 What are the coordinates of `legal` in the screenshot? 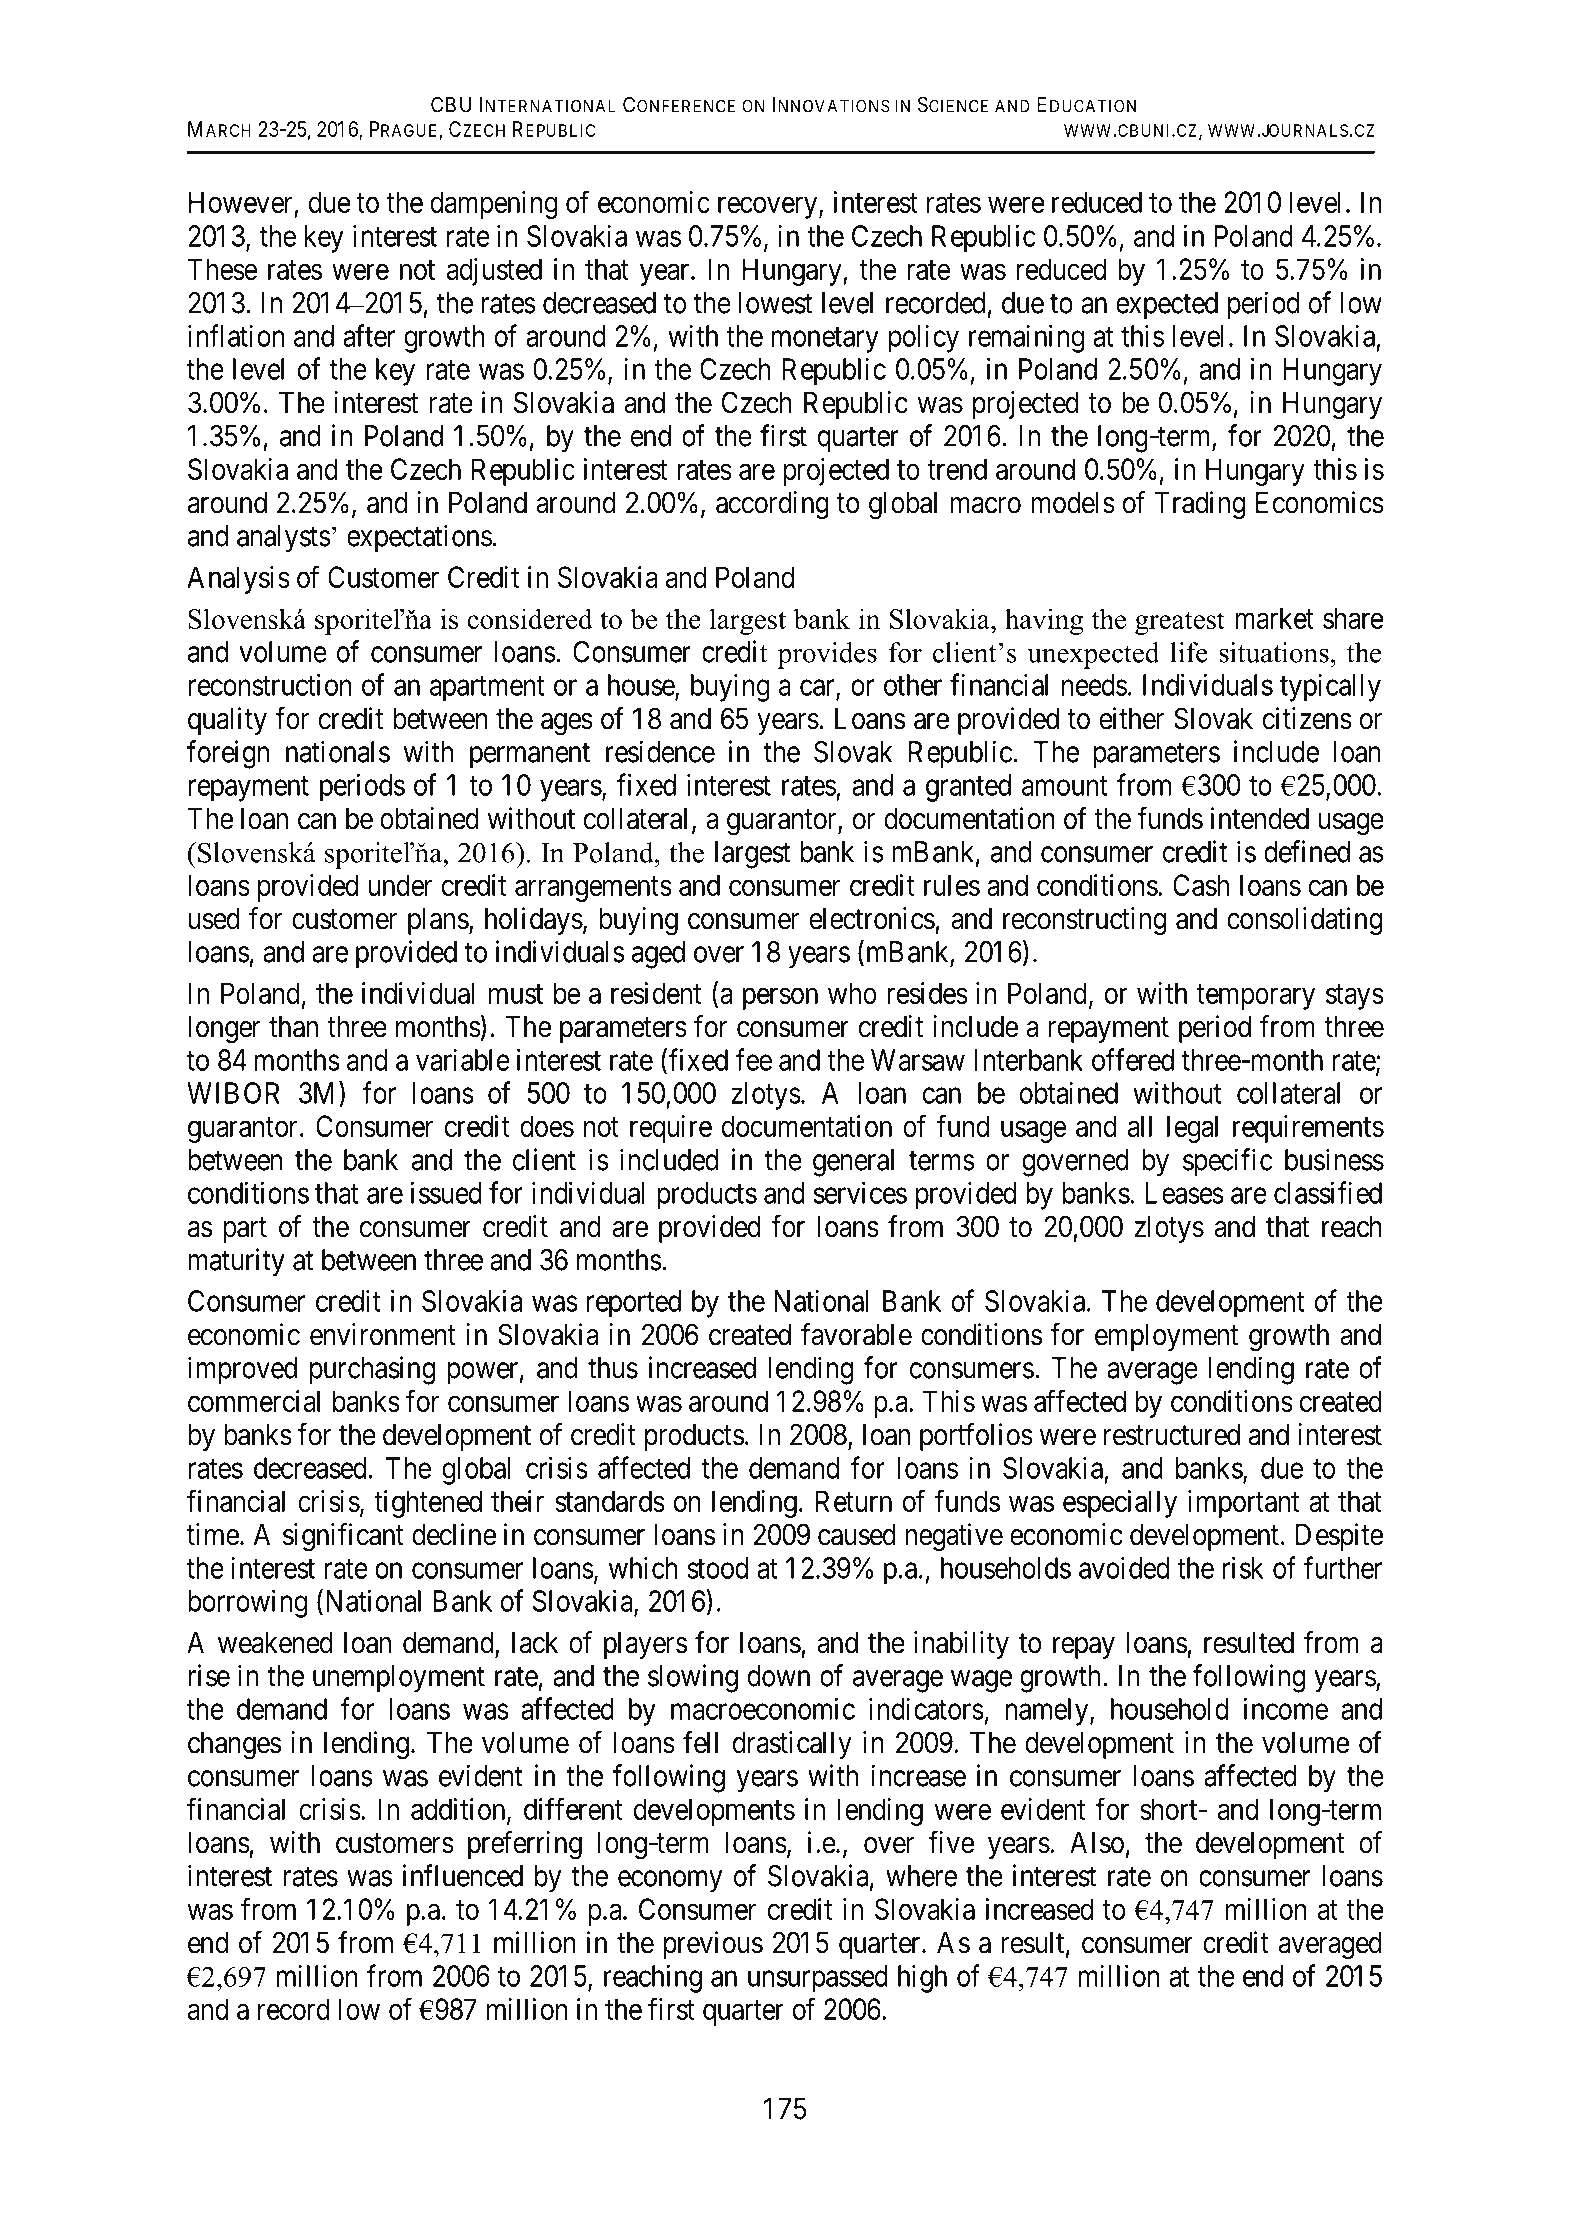 It's located at (1192, 1129).
